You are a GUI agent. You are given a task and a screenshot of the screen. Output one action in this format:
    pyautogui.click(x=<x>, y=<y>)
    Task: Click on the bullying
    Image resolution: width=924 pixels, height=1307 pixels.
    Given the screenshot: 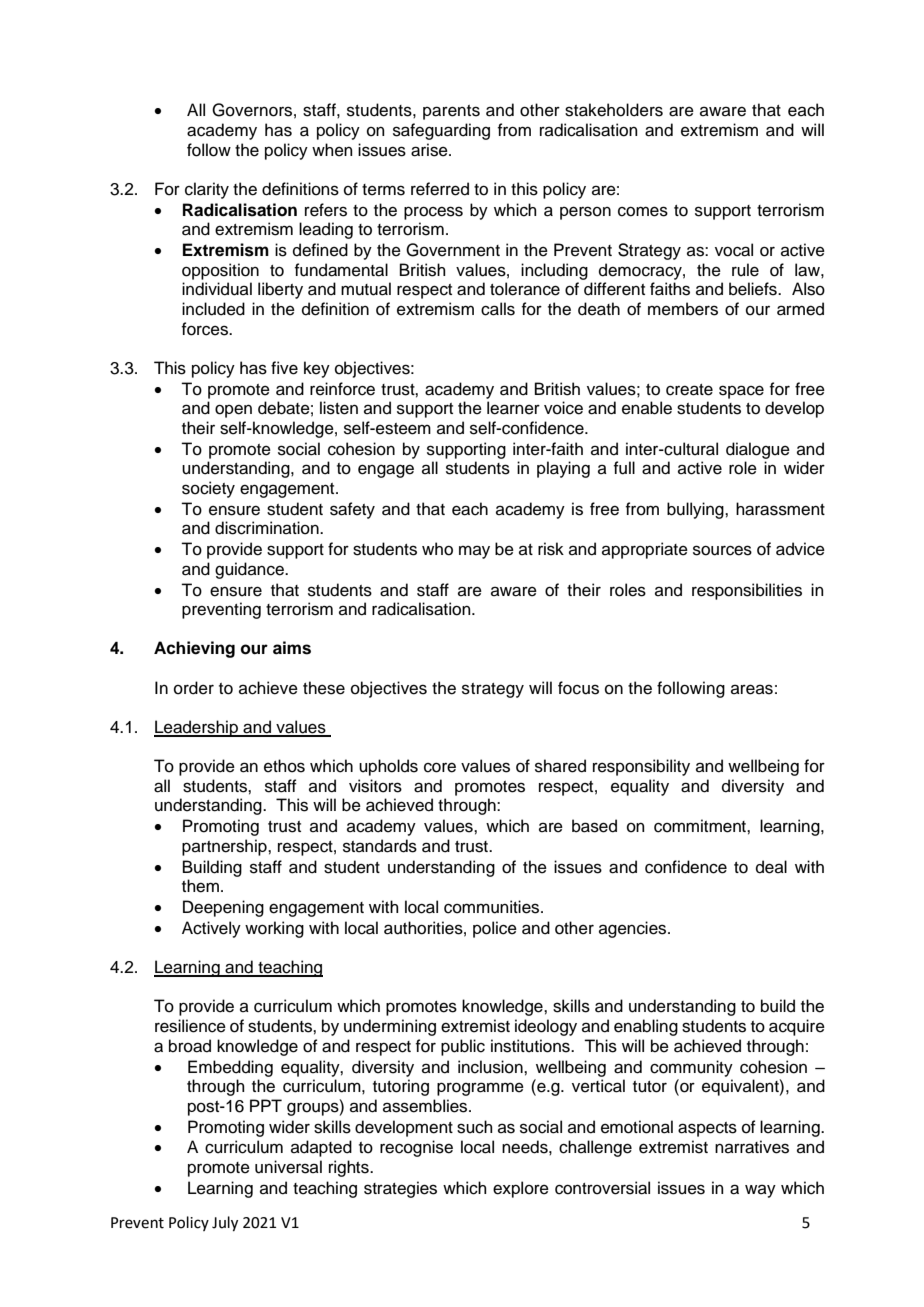 What is the action you would take?
    pyautogui.click(x=696, y=510)
